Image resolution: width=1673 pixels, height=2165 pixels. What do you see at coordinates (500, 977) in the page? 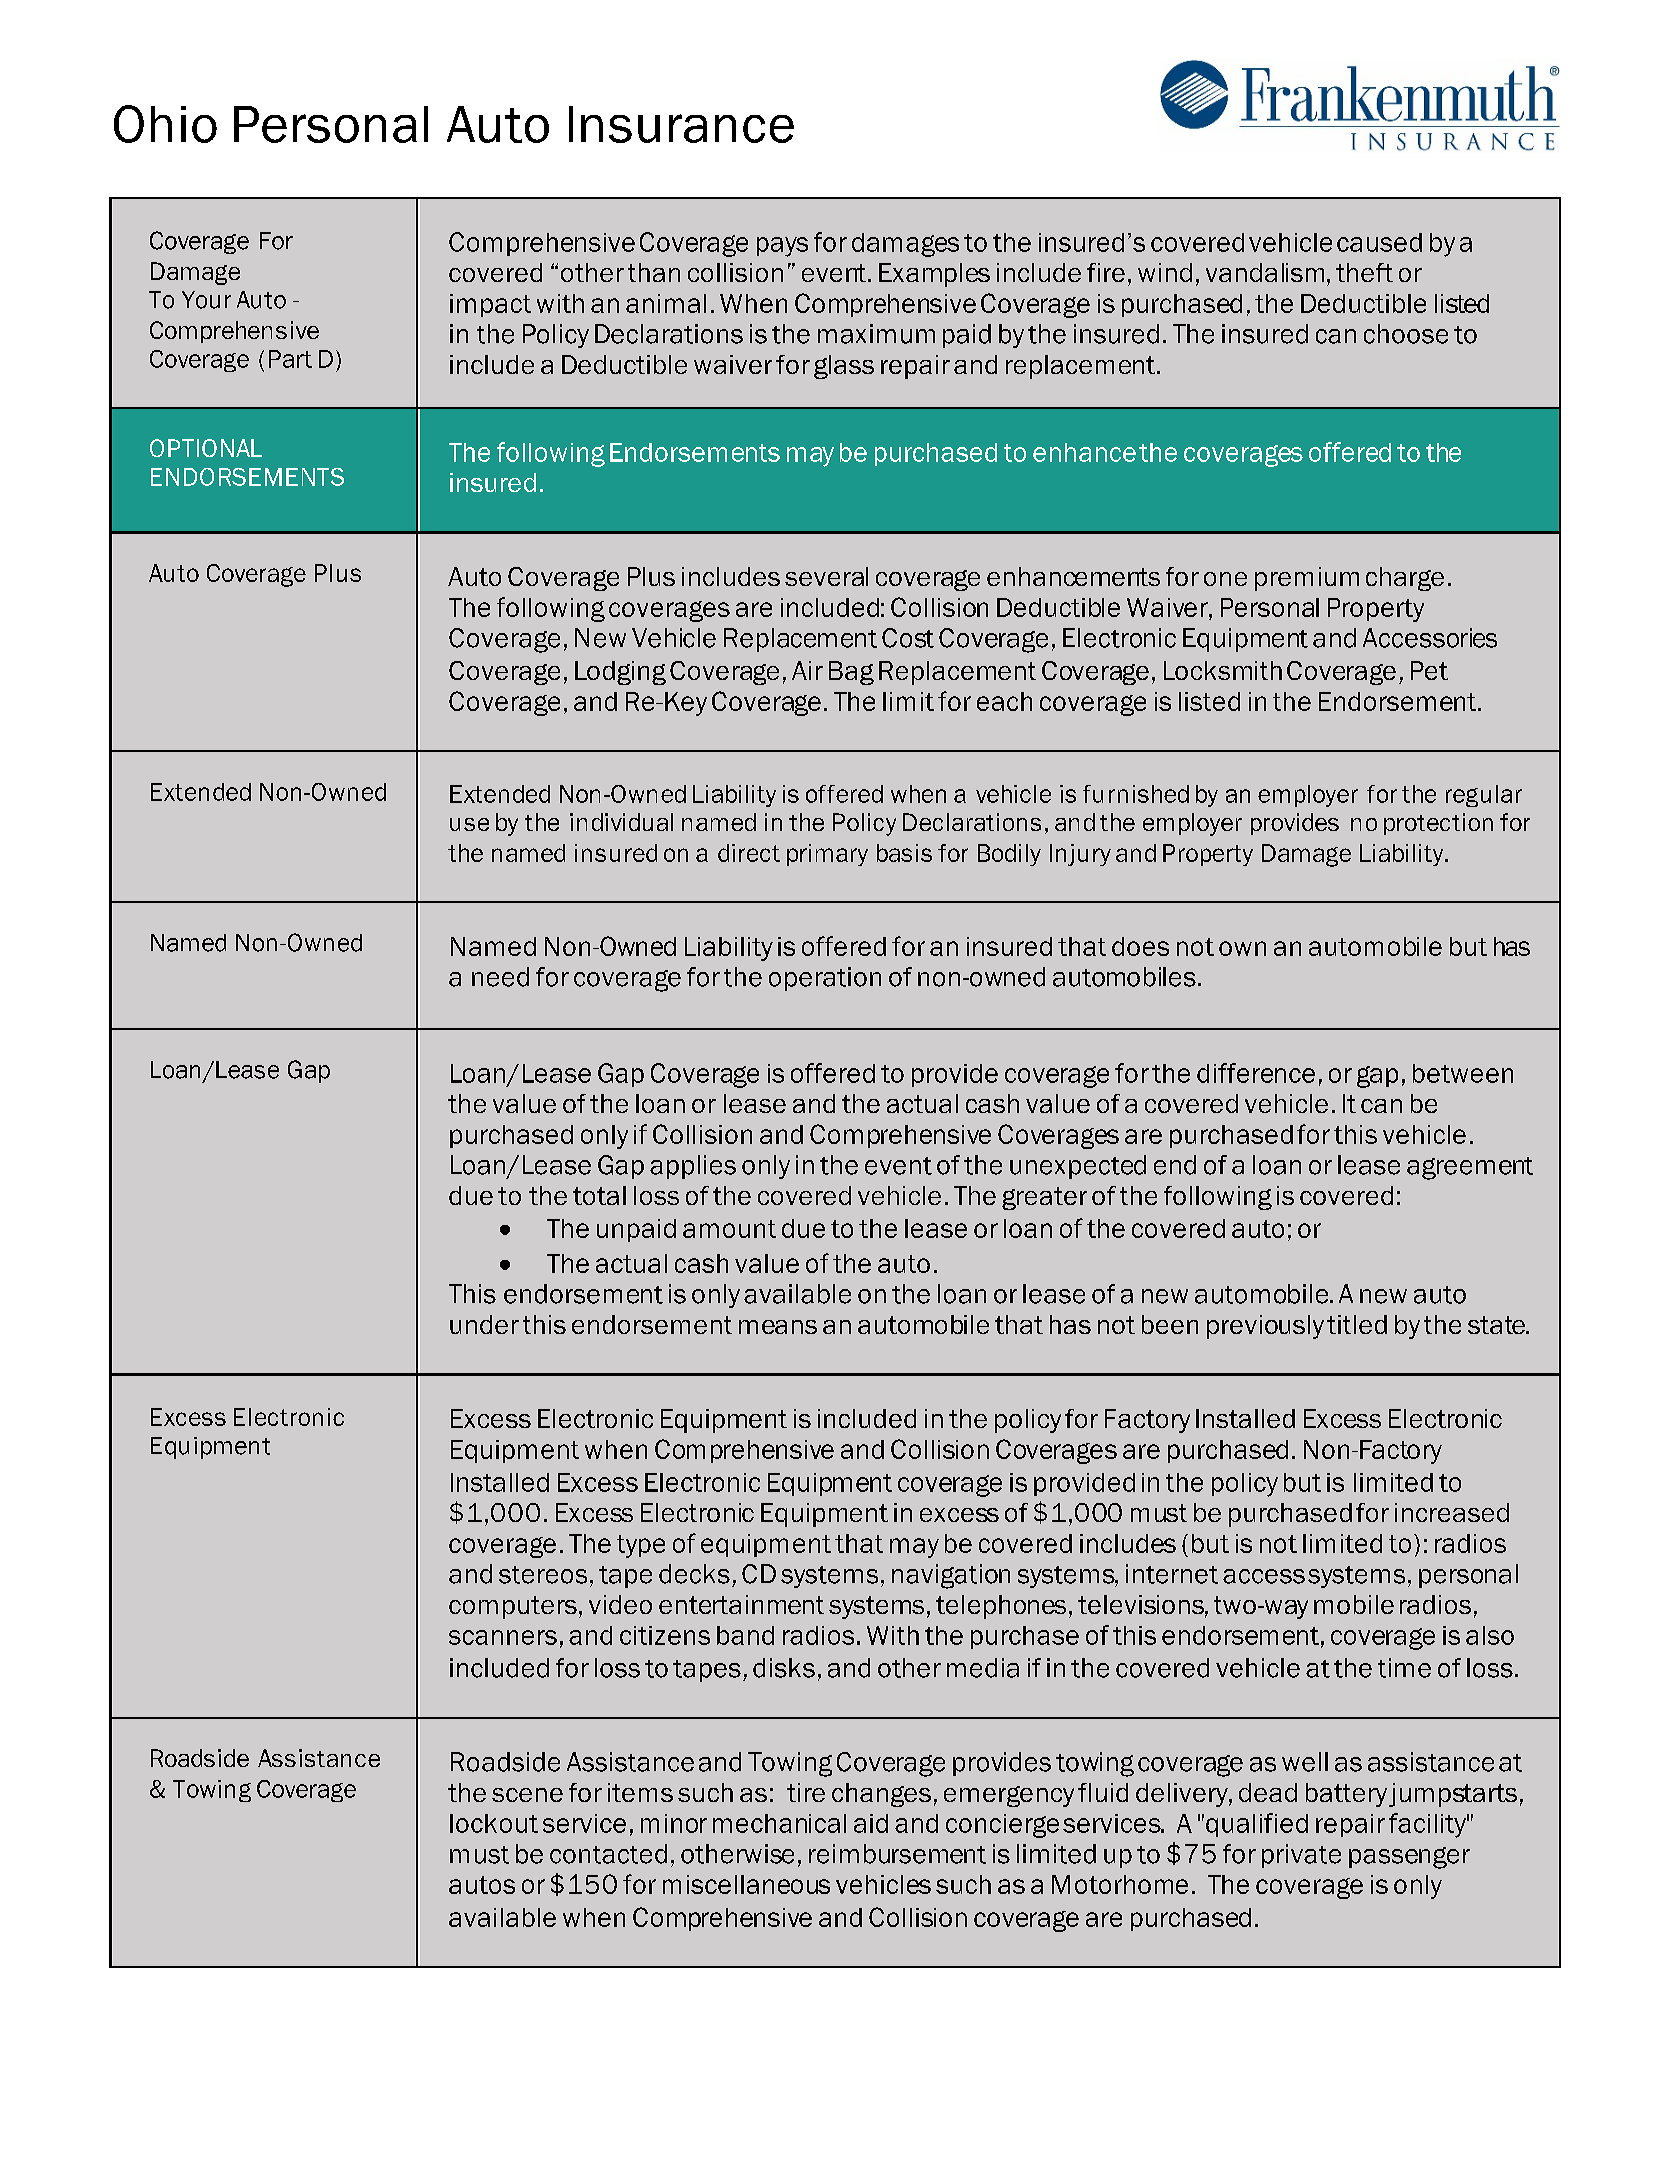
I see `need` at bounding box center [500, 977].
